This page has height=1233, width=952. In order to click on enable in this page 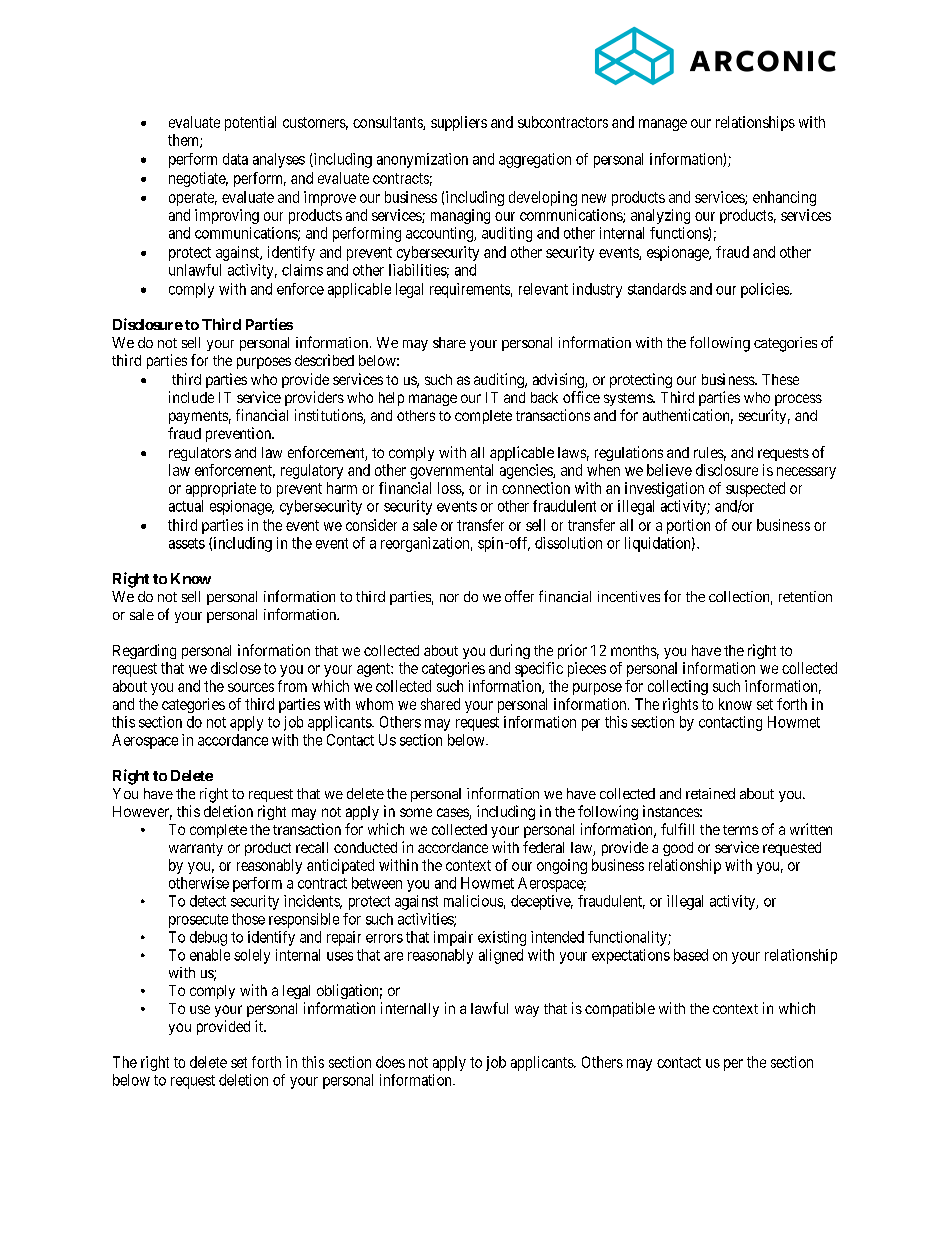, I will do `click(210, 955)`.
